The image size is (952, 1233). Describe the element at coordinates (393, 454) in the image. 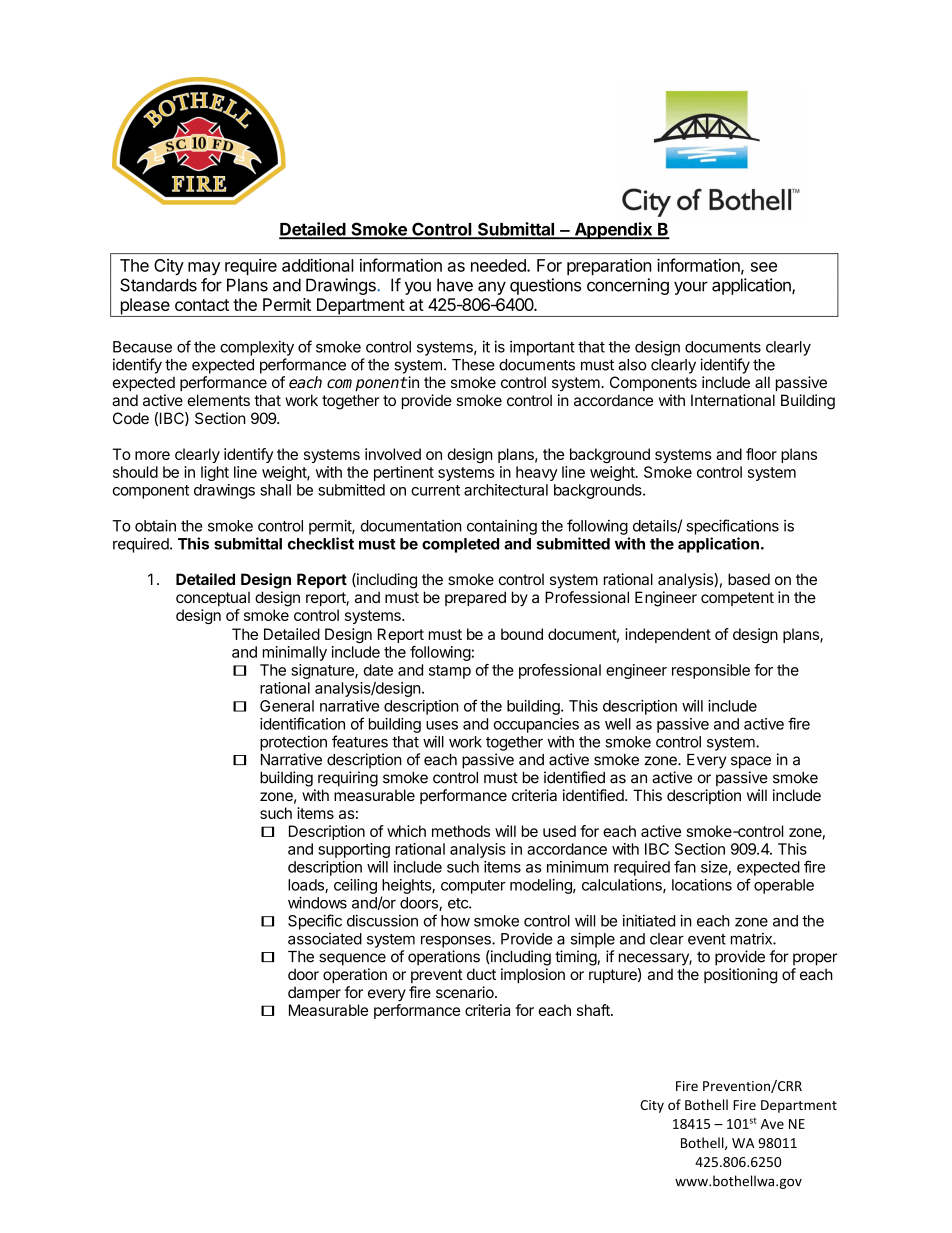

I see `involved` at that location.
